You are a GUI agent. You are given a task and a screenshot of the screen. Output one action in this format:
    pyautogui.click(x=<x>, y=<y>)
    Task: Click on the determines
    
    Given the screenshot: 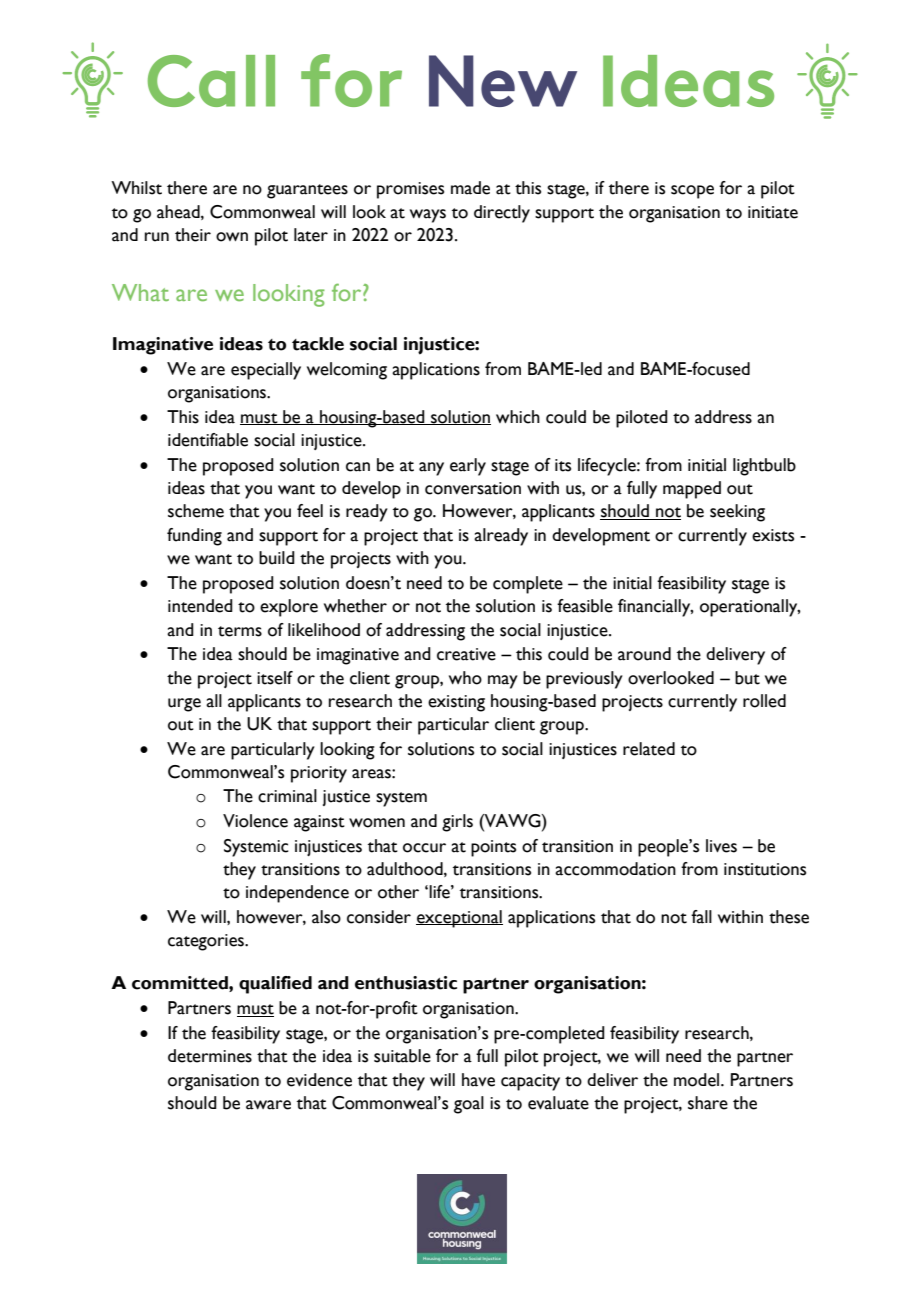 What is the action you would take?
    pyautogui.click(x=210, y=1056)
